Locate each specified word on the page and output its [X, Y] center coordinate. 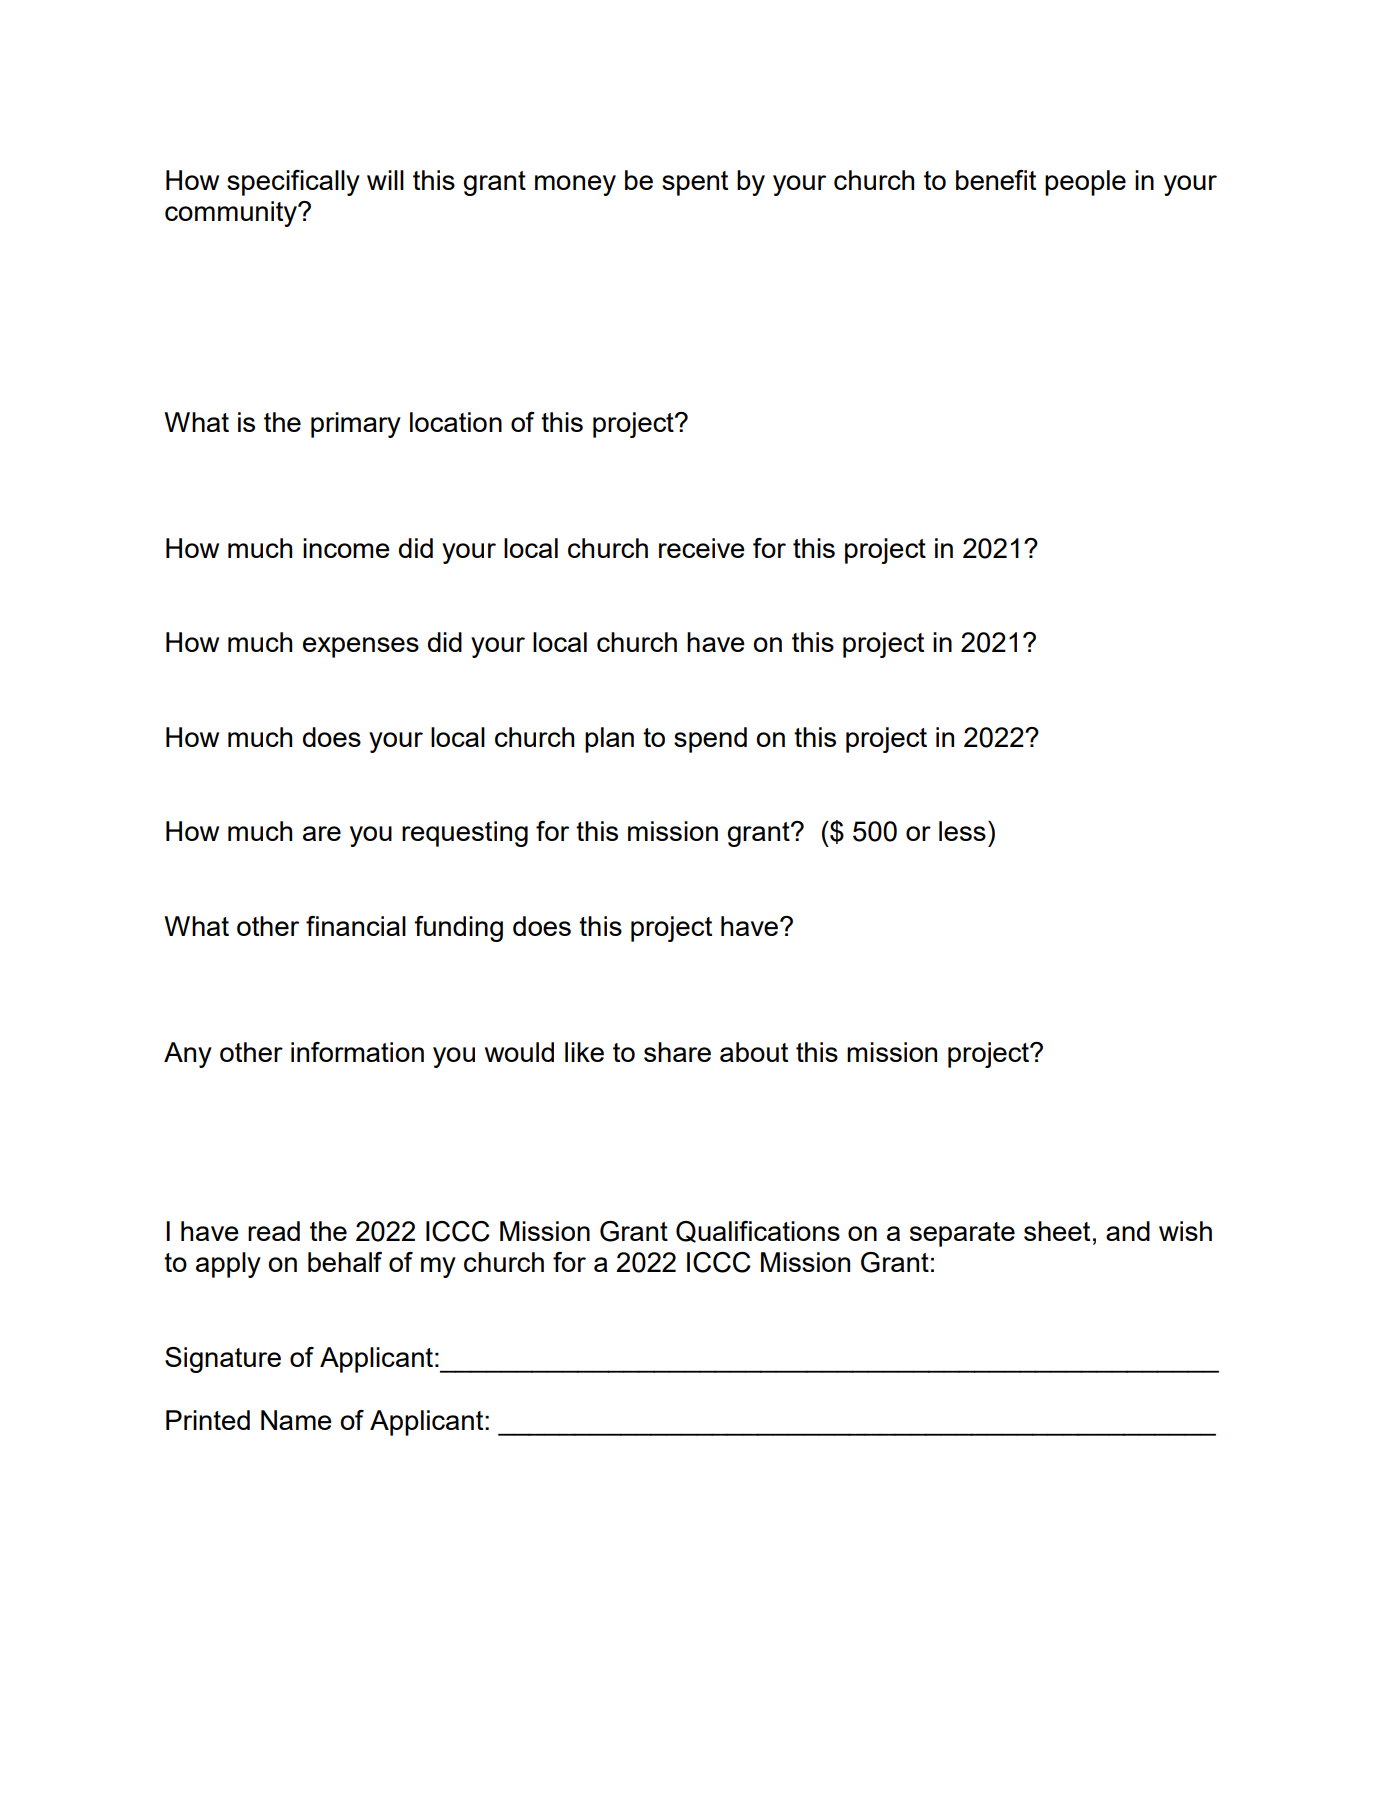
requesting [465, 834]
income [346, 548]
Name [296, 1420]
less [962, 831]
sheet [1057, 1231]
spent [695, 183]
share [677, 1052]
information [357, 1052]
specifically [293, 183]
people [1085, 183]
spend [710, 740]
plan [609, 740]
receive [702, 548]
